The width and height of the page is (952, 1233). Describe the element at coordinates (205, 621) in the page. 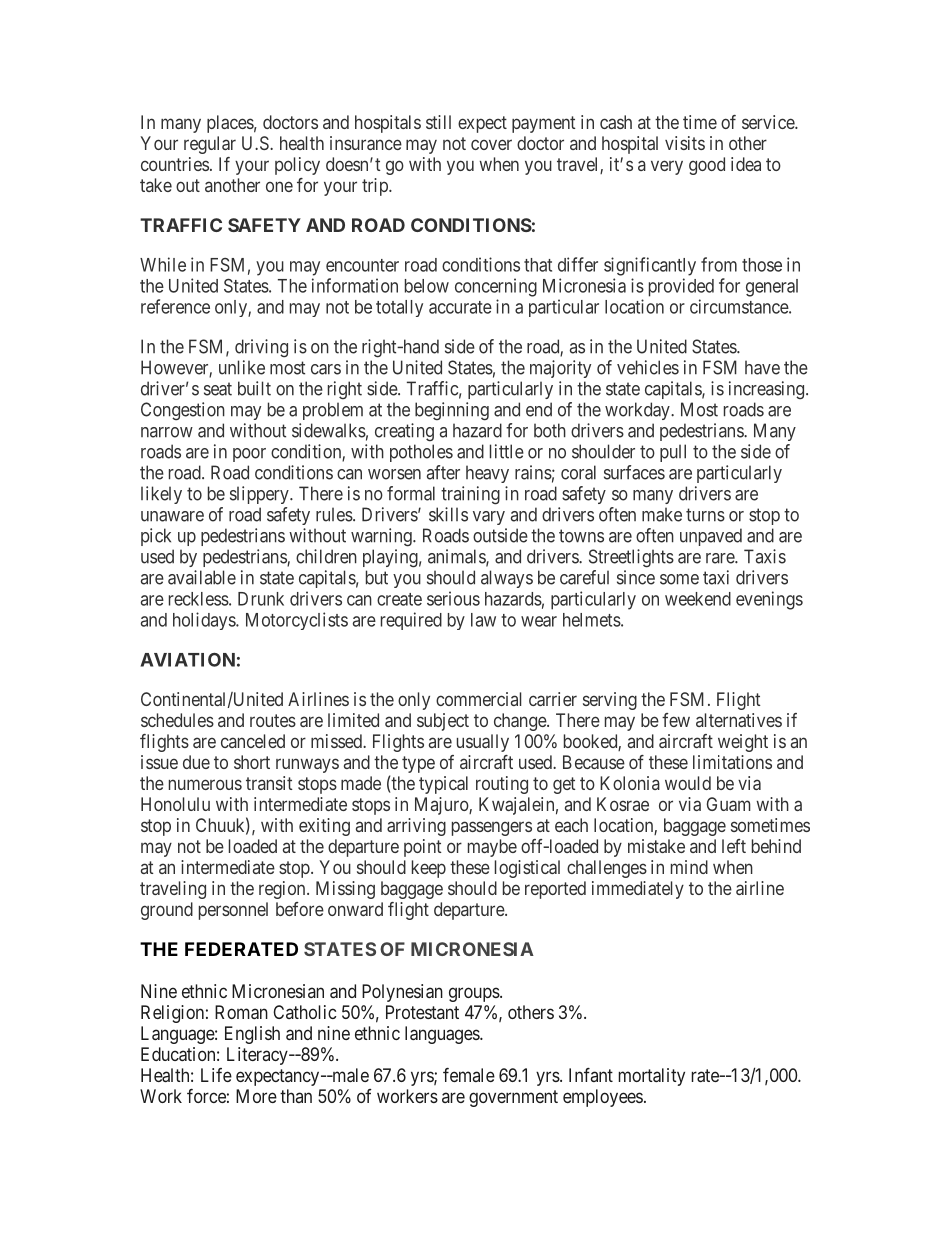

I see `holidays` at that location.
